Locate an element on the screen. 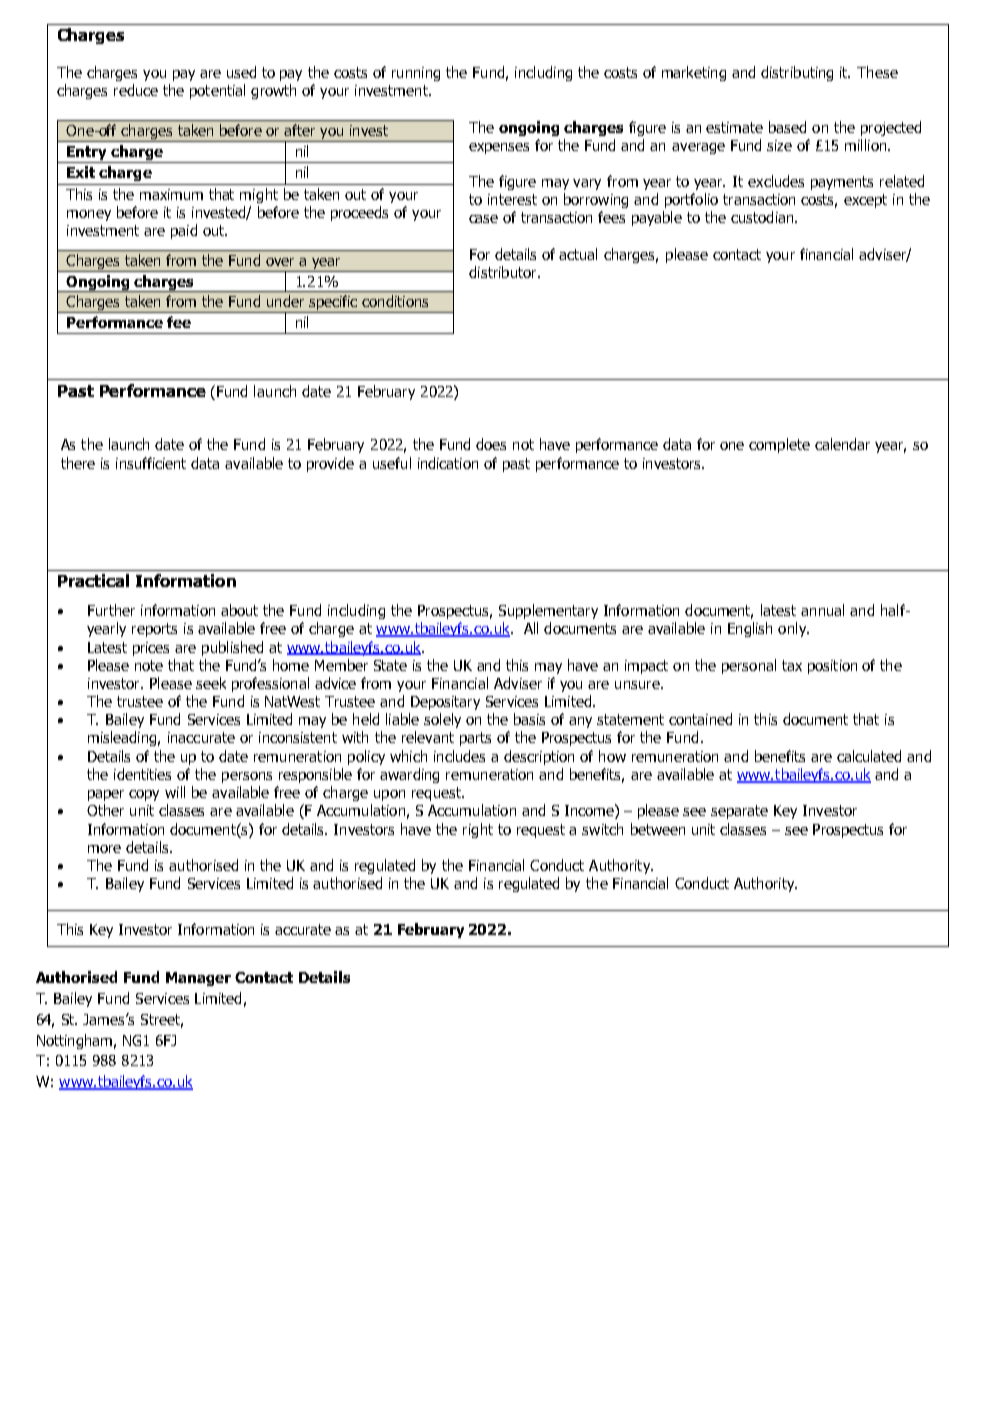  running is located at coordinates (416, 74).
